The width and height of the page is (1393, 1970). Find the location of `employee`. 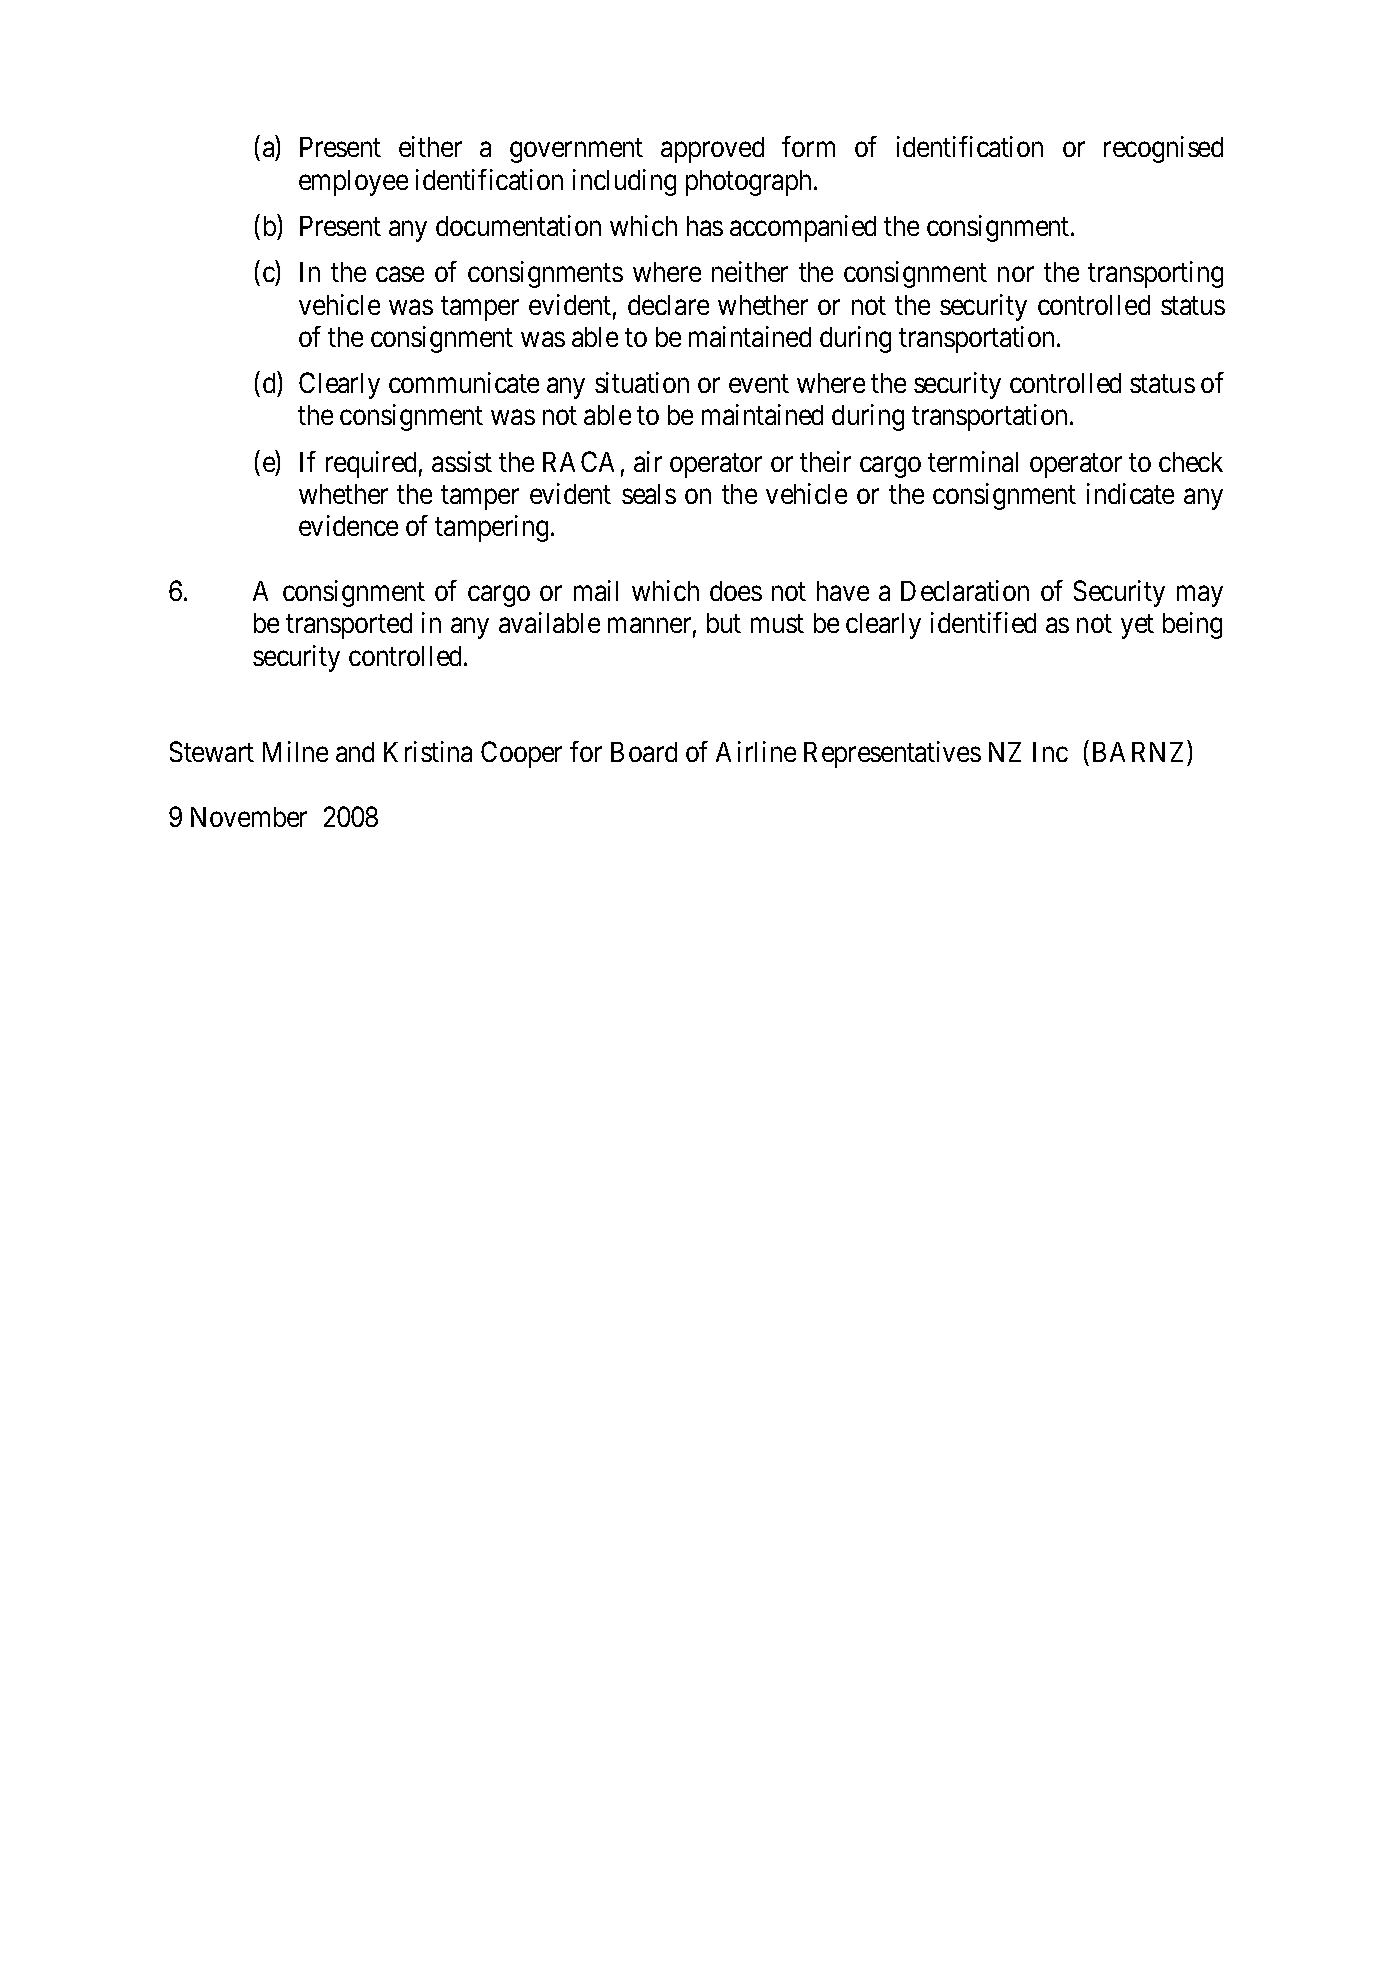

employee is located at coordinates (353, 183).
